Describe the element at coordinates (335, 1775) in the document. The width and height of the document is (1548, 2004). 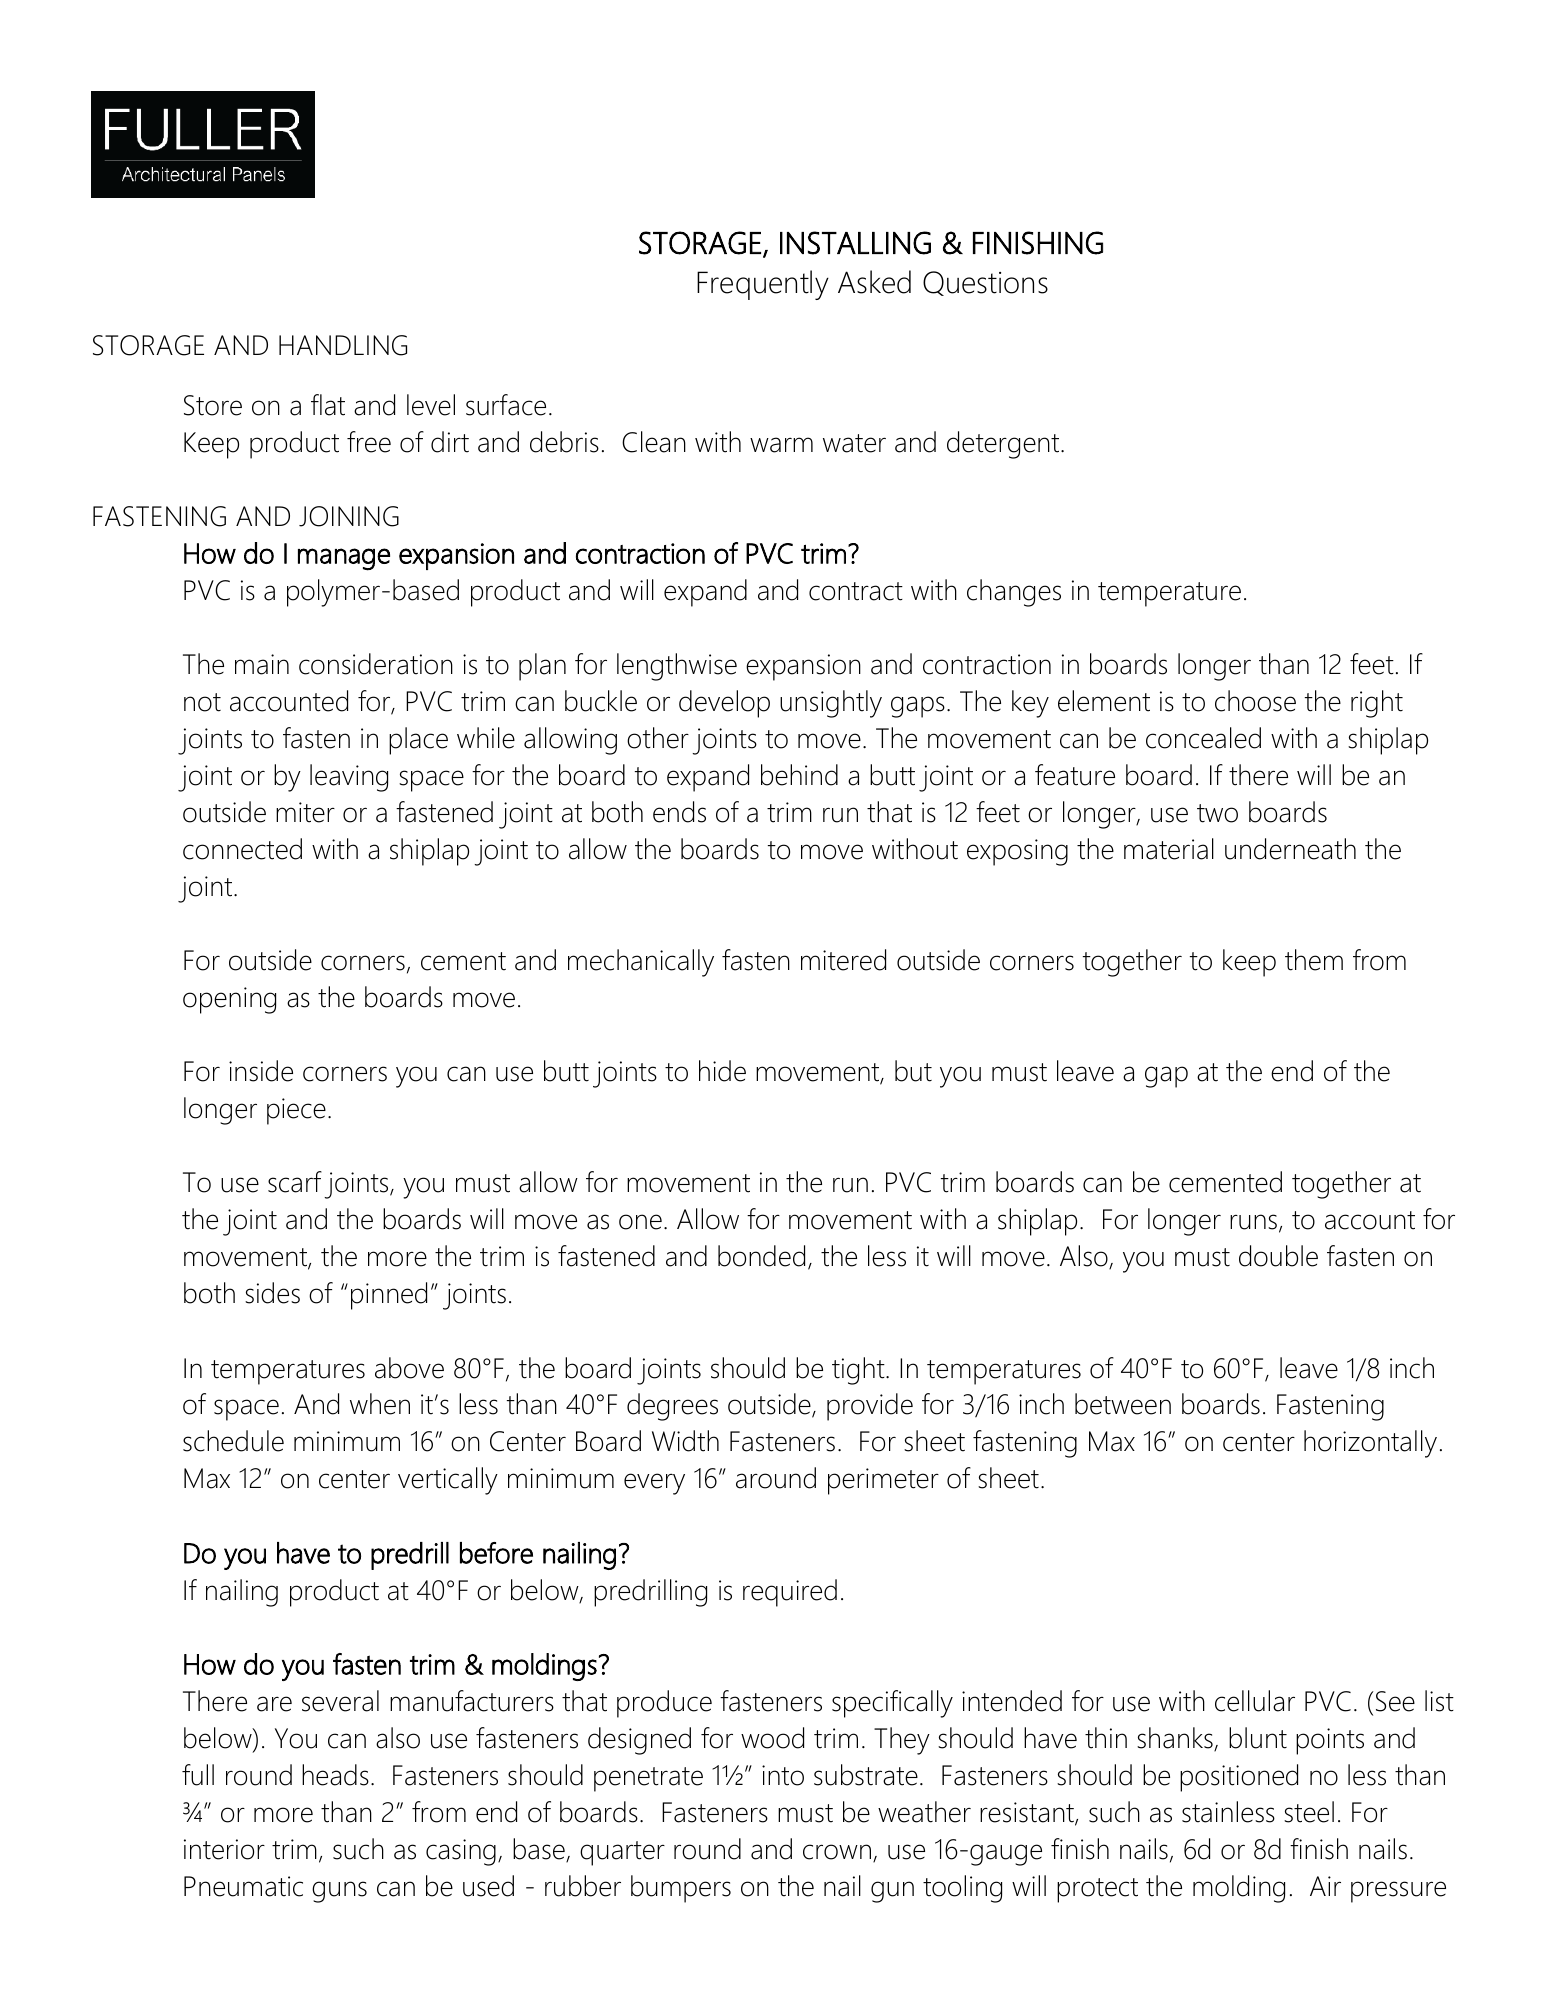
I see `heads` at that location.
